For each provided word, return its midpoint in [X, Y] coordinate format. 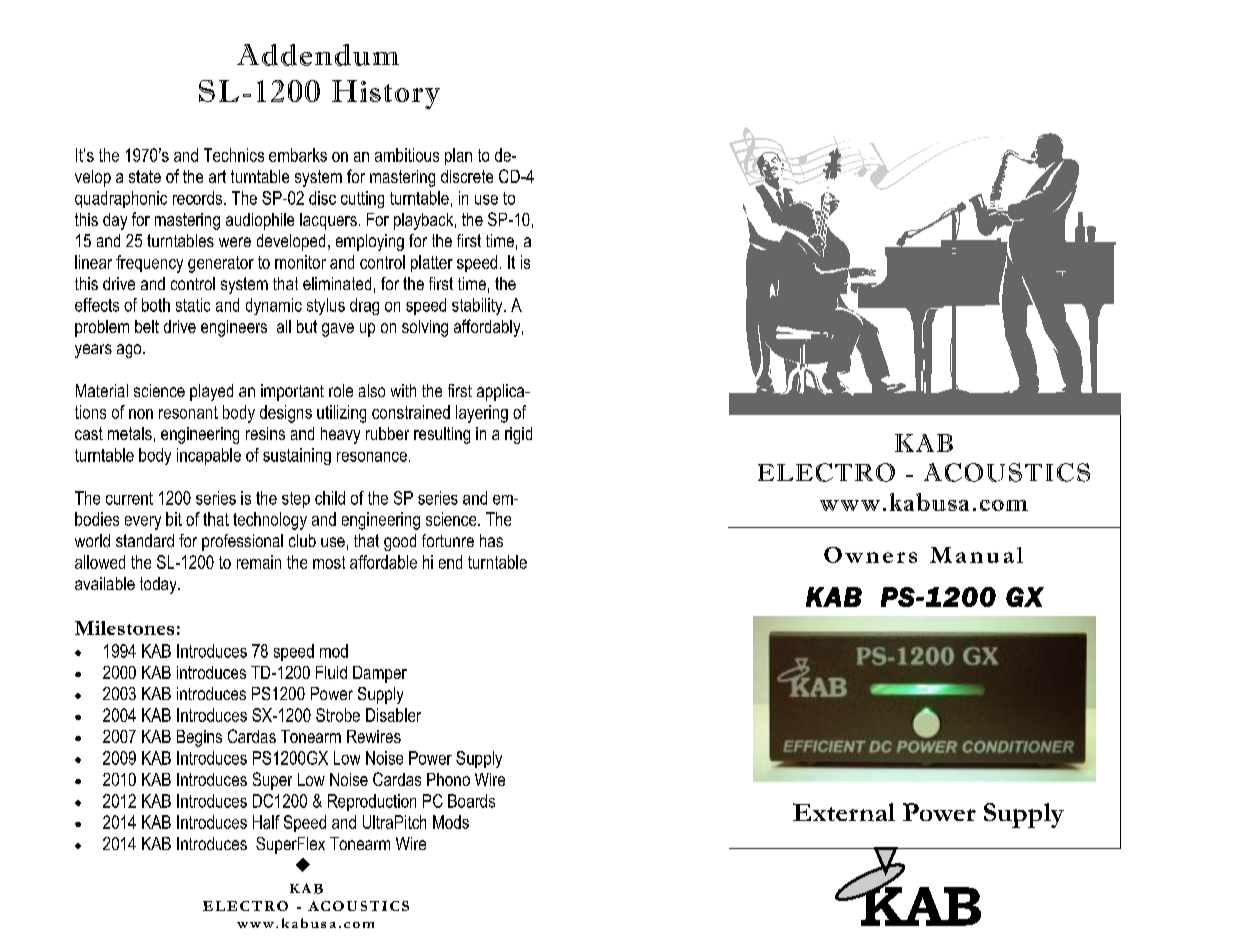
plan [458, 156]
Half [266, 822]
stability [478, 306]
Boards [471, 801]
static [193, 305]
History [386, 94]
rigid [518, 435]
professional [242, 542]
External [844, 812]
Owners [870, 555]
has [491, 540]
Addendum [318, 55]
